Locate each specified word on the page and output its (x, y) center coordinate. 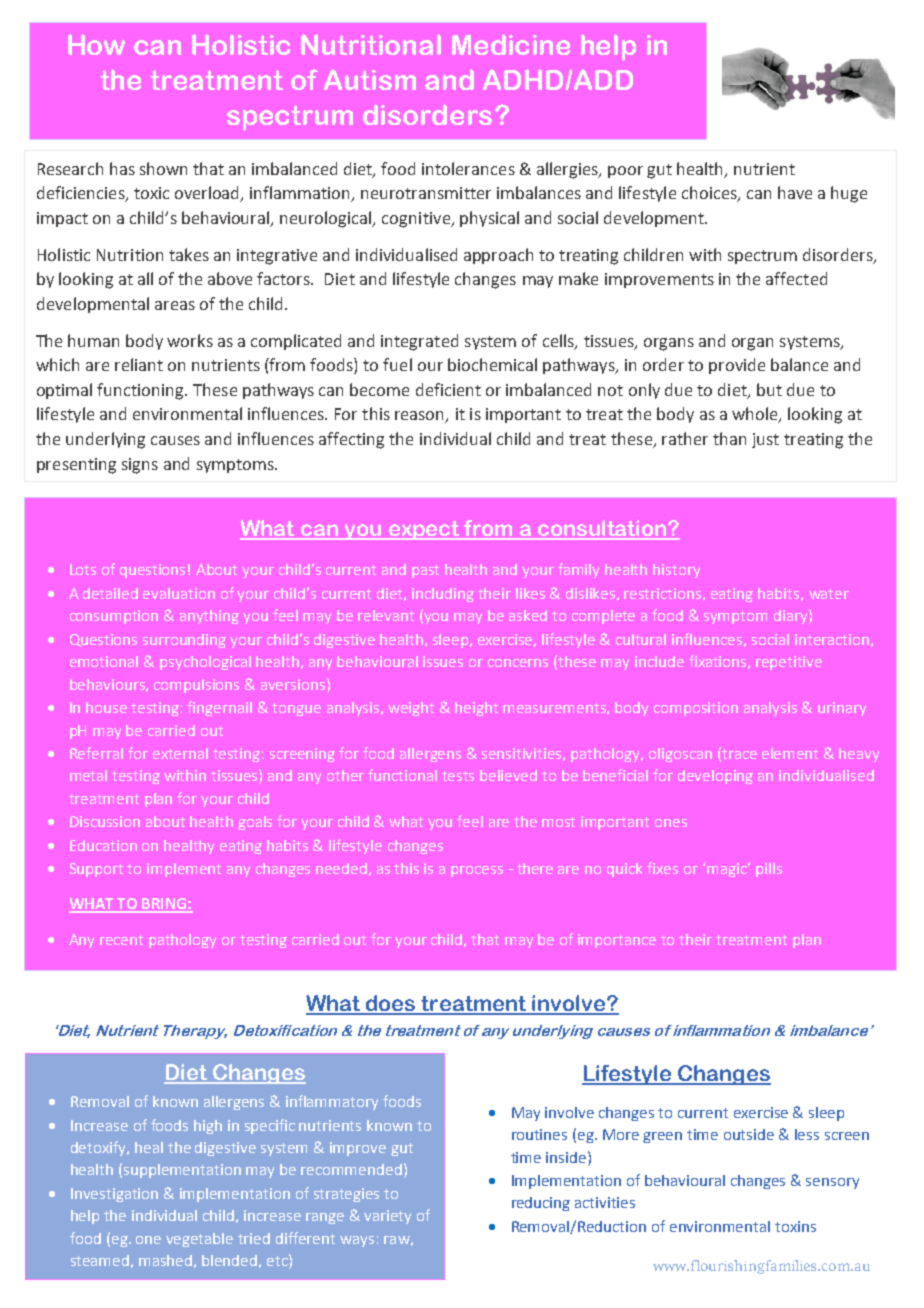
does (391, 1004)
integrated (419, 342)
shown (163, 168)
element (790, 753)
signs (140, 466)
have (795, 192)
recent (121, 940)
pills (769, 870)
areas (175, 305)
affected (796, 278)
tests (458, 776)
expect (424, 530)
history (676, 571)
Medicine (511, 44)
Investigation (114, 1195)
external (180, 753)
